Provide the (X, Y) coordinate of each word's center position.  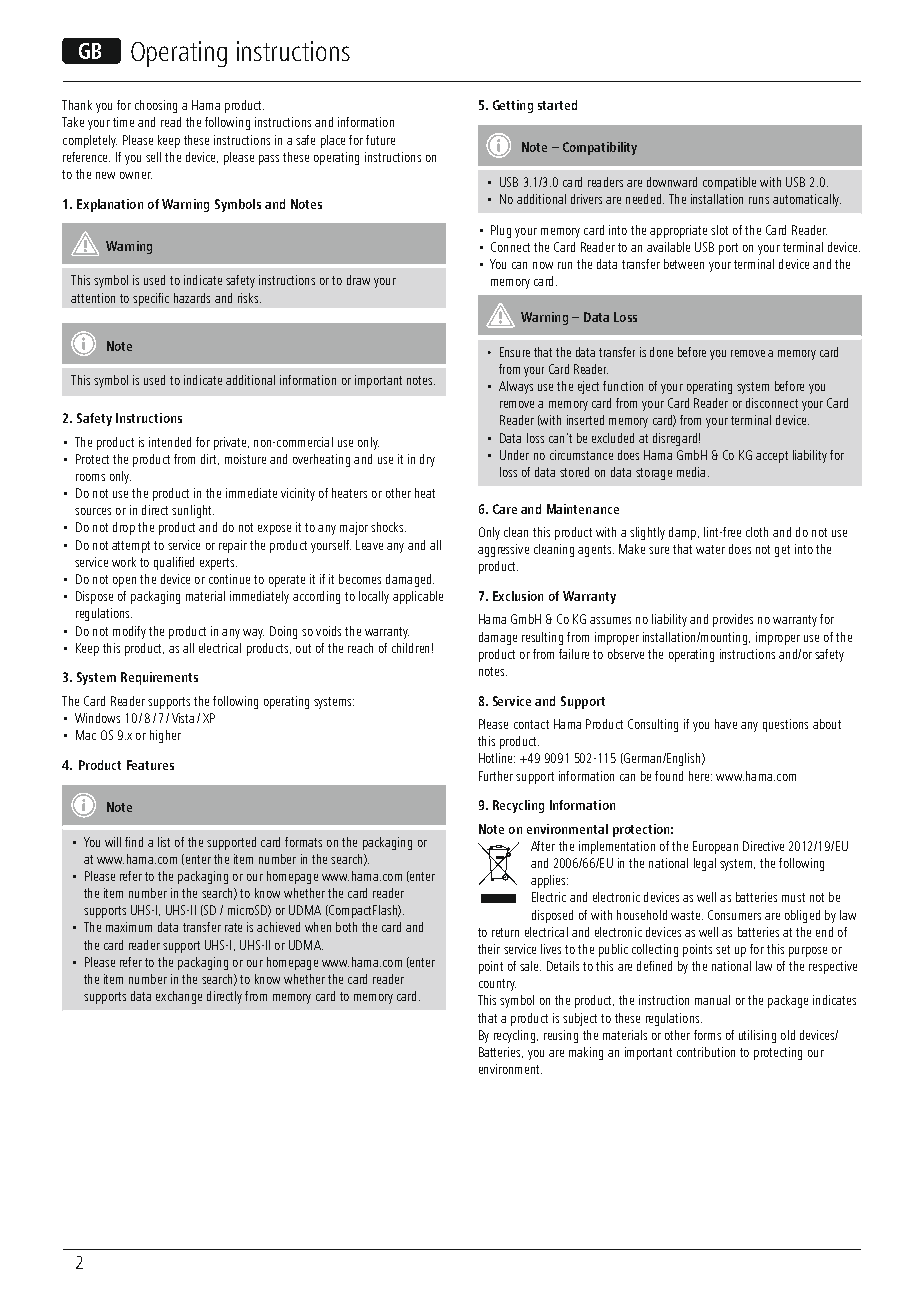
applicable (418, 597)
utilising (757, 1036)
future (380, 140)
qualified (174, 563)
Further (496, 776)
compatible (729, 183)
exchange (179, 997)
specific (151, 299)
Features (150, 765)
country (497, 985)
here (700, 776)
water (710, 549)
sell (153, 157)
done (661, 352)
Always (516, 387)
